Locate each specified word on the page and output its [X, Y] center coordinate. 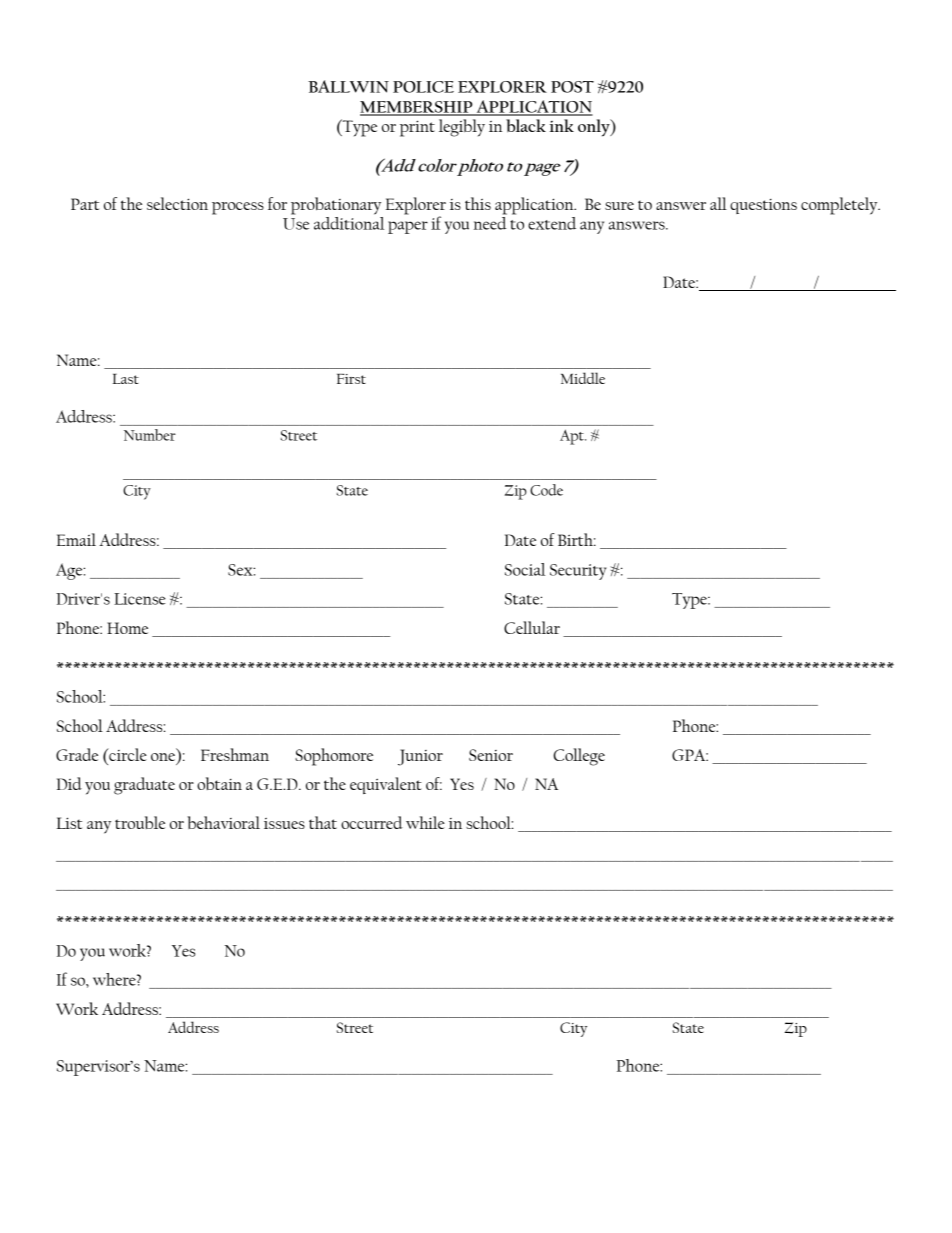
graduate [144, 786]
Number [150, 435]
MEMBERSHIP [417, 108]
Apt [573, 437]
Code [546, 490]
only [595, 127]
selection [177, 203]
